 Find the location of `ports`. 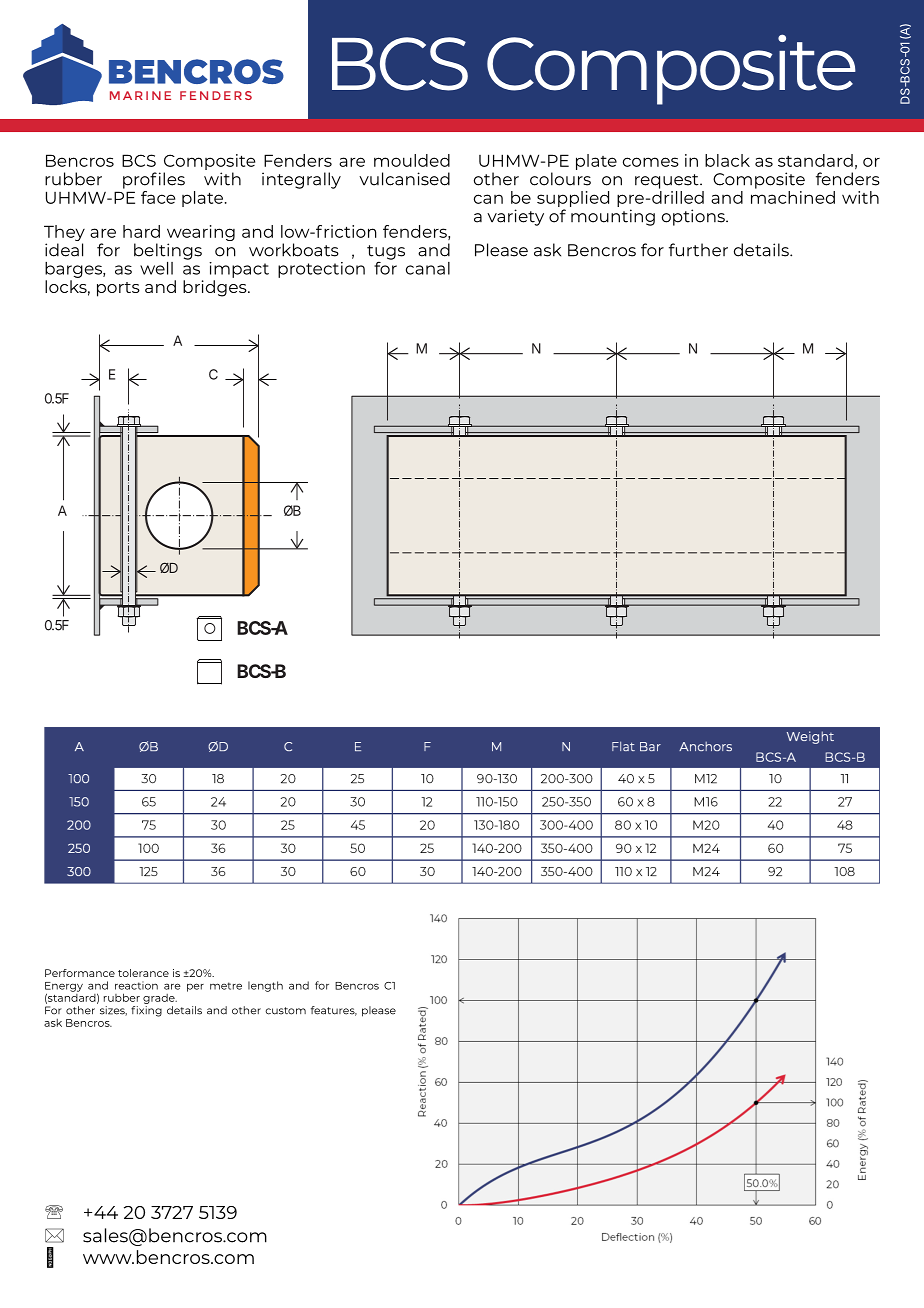

ports is located at coordinates (118, 289).
